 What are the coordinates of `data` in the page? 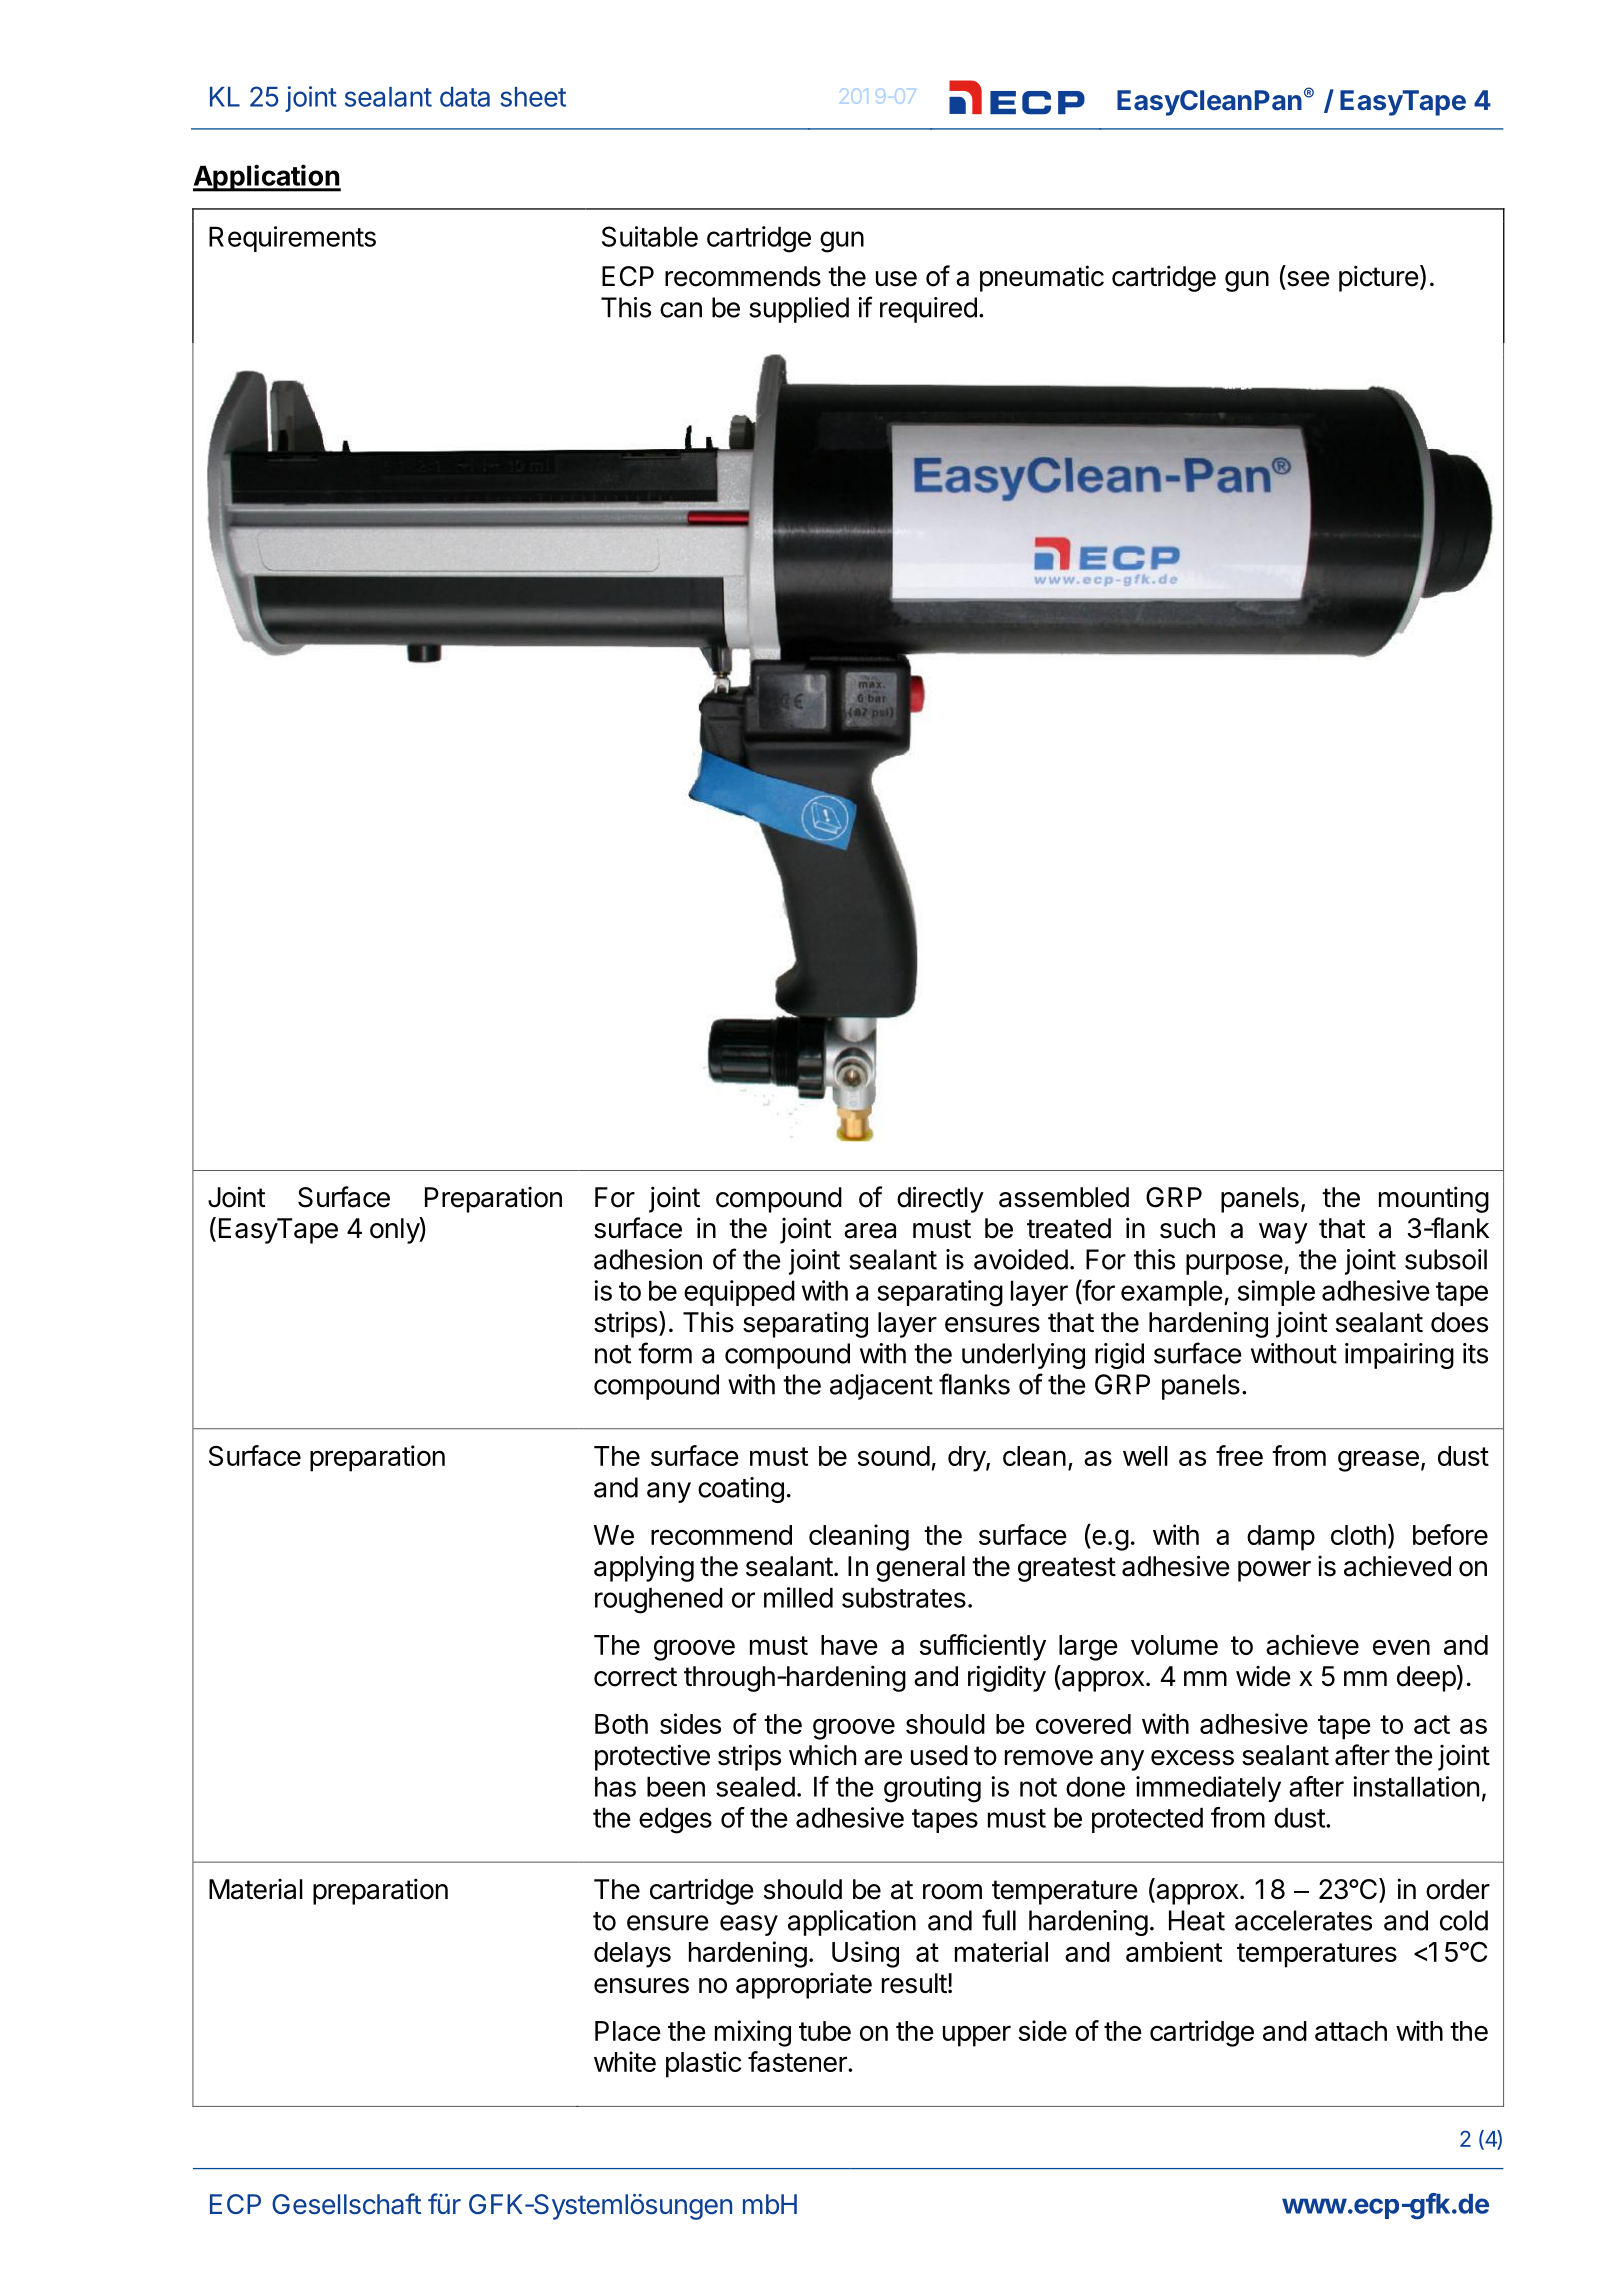 It's located at (465, 97).
